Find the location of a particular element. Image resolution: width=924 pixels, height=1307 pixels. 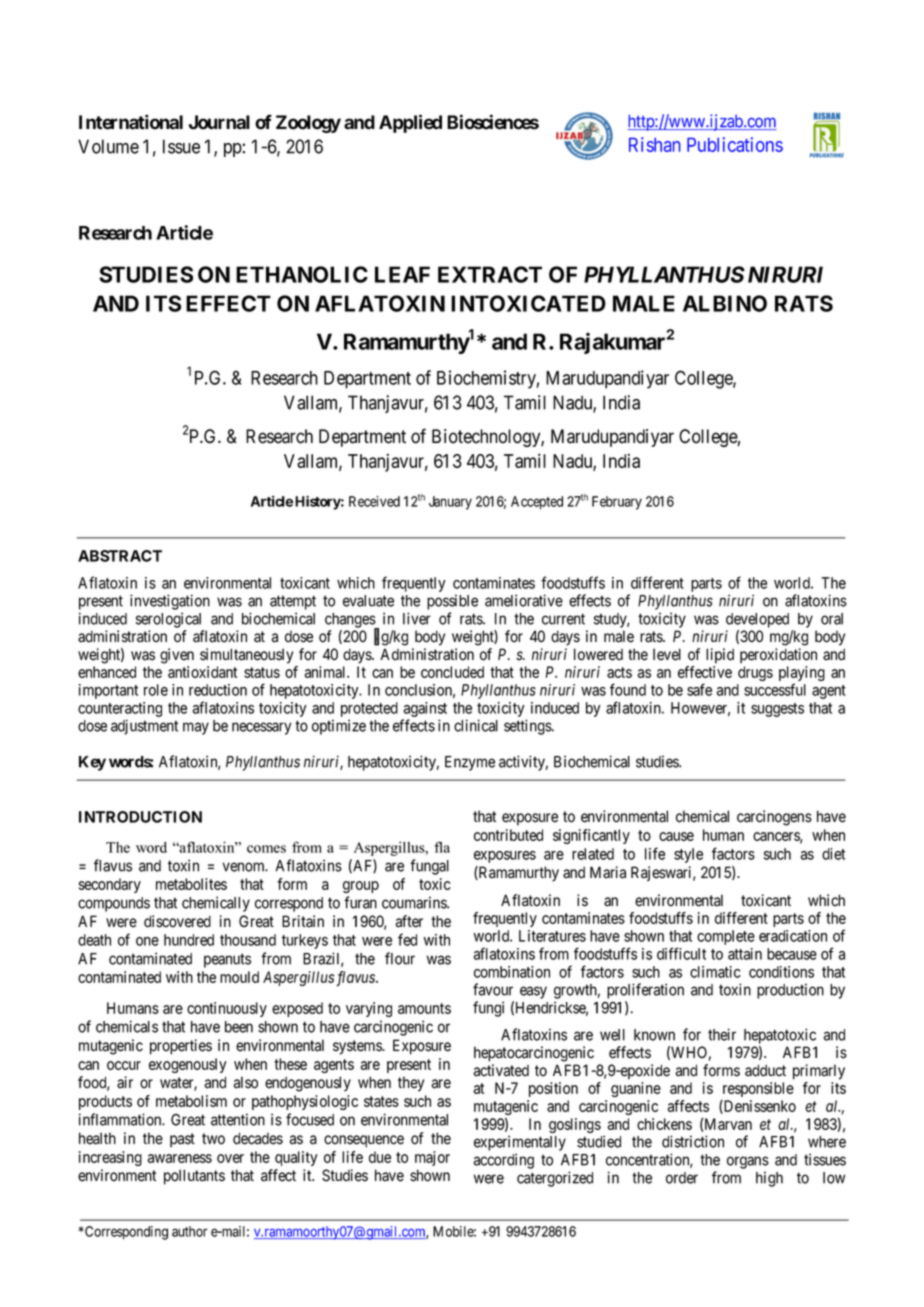

possible is located at coordinates (452, 602).
